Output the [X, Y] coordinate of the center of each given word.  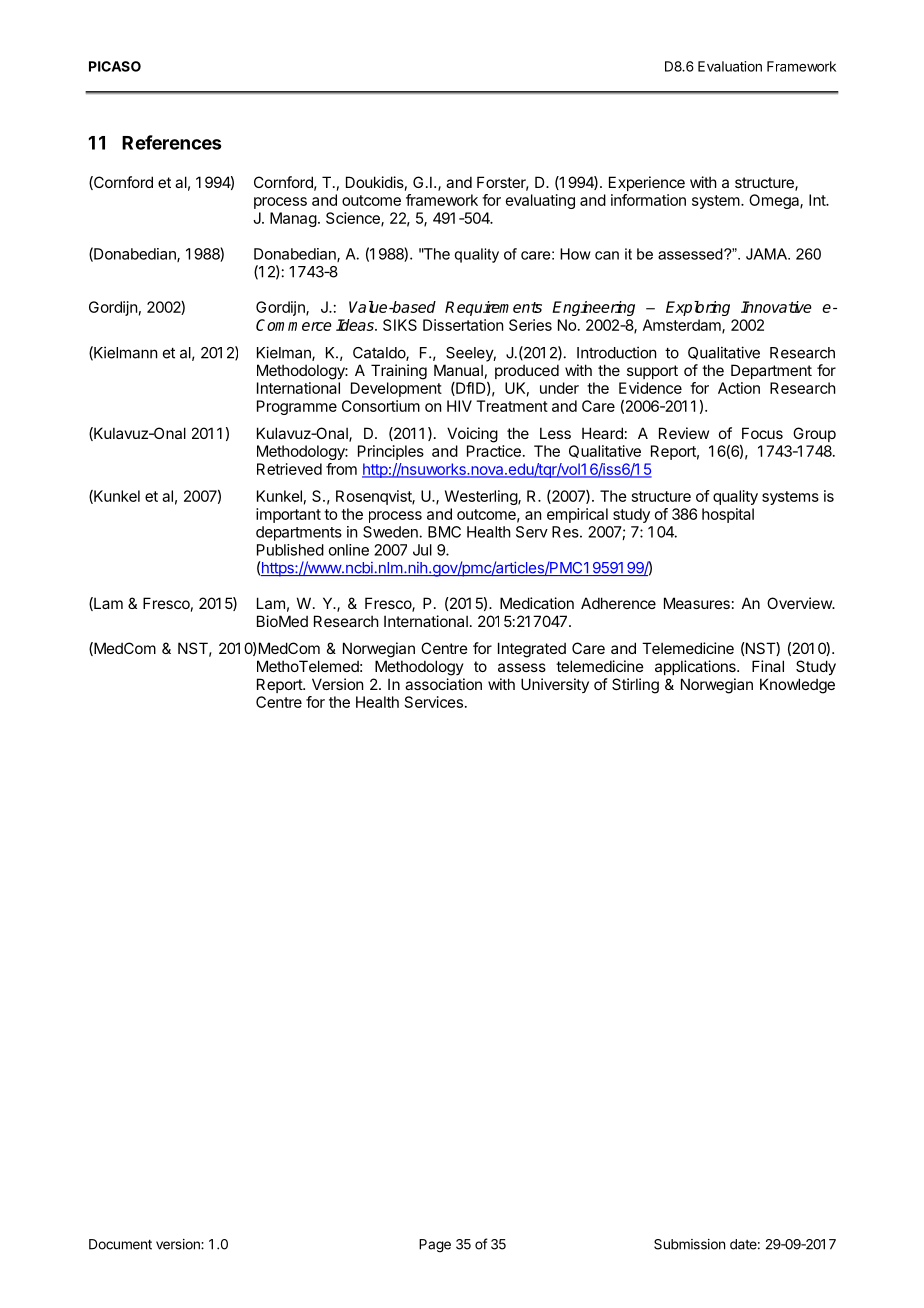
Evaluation [730, 66]
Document [120, 1244]
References [171, 142]
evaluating [540, 201]
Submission [689, 1244]
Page [435, 1246]
